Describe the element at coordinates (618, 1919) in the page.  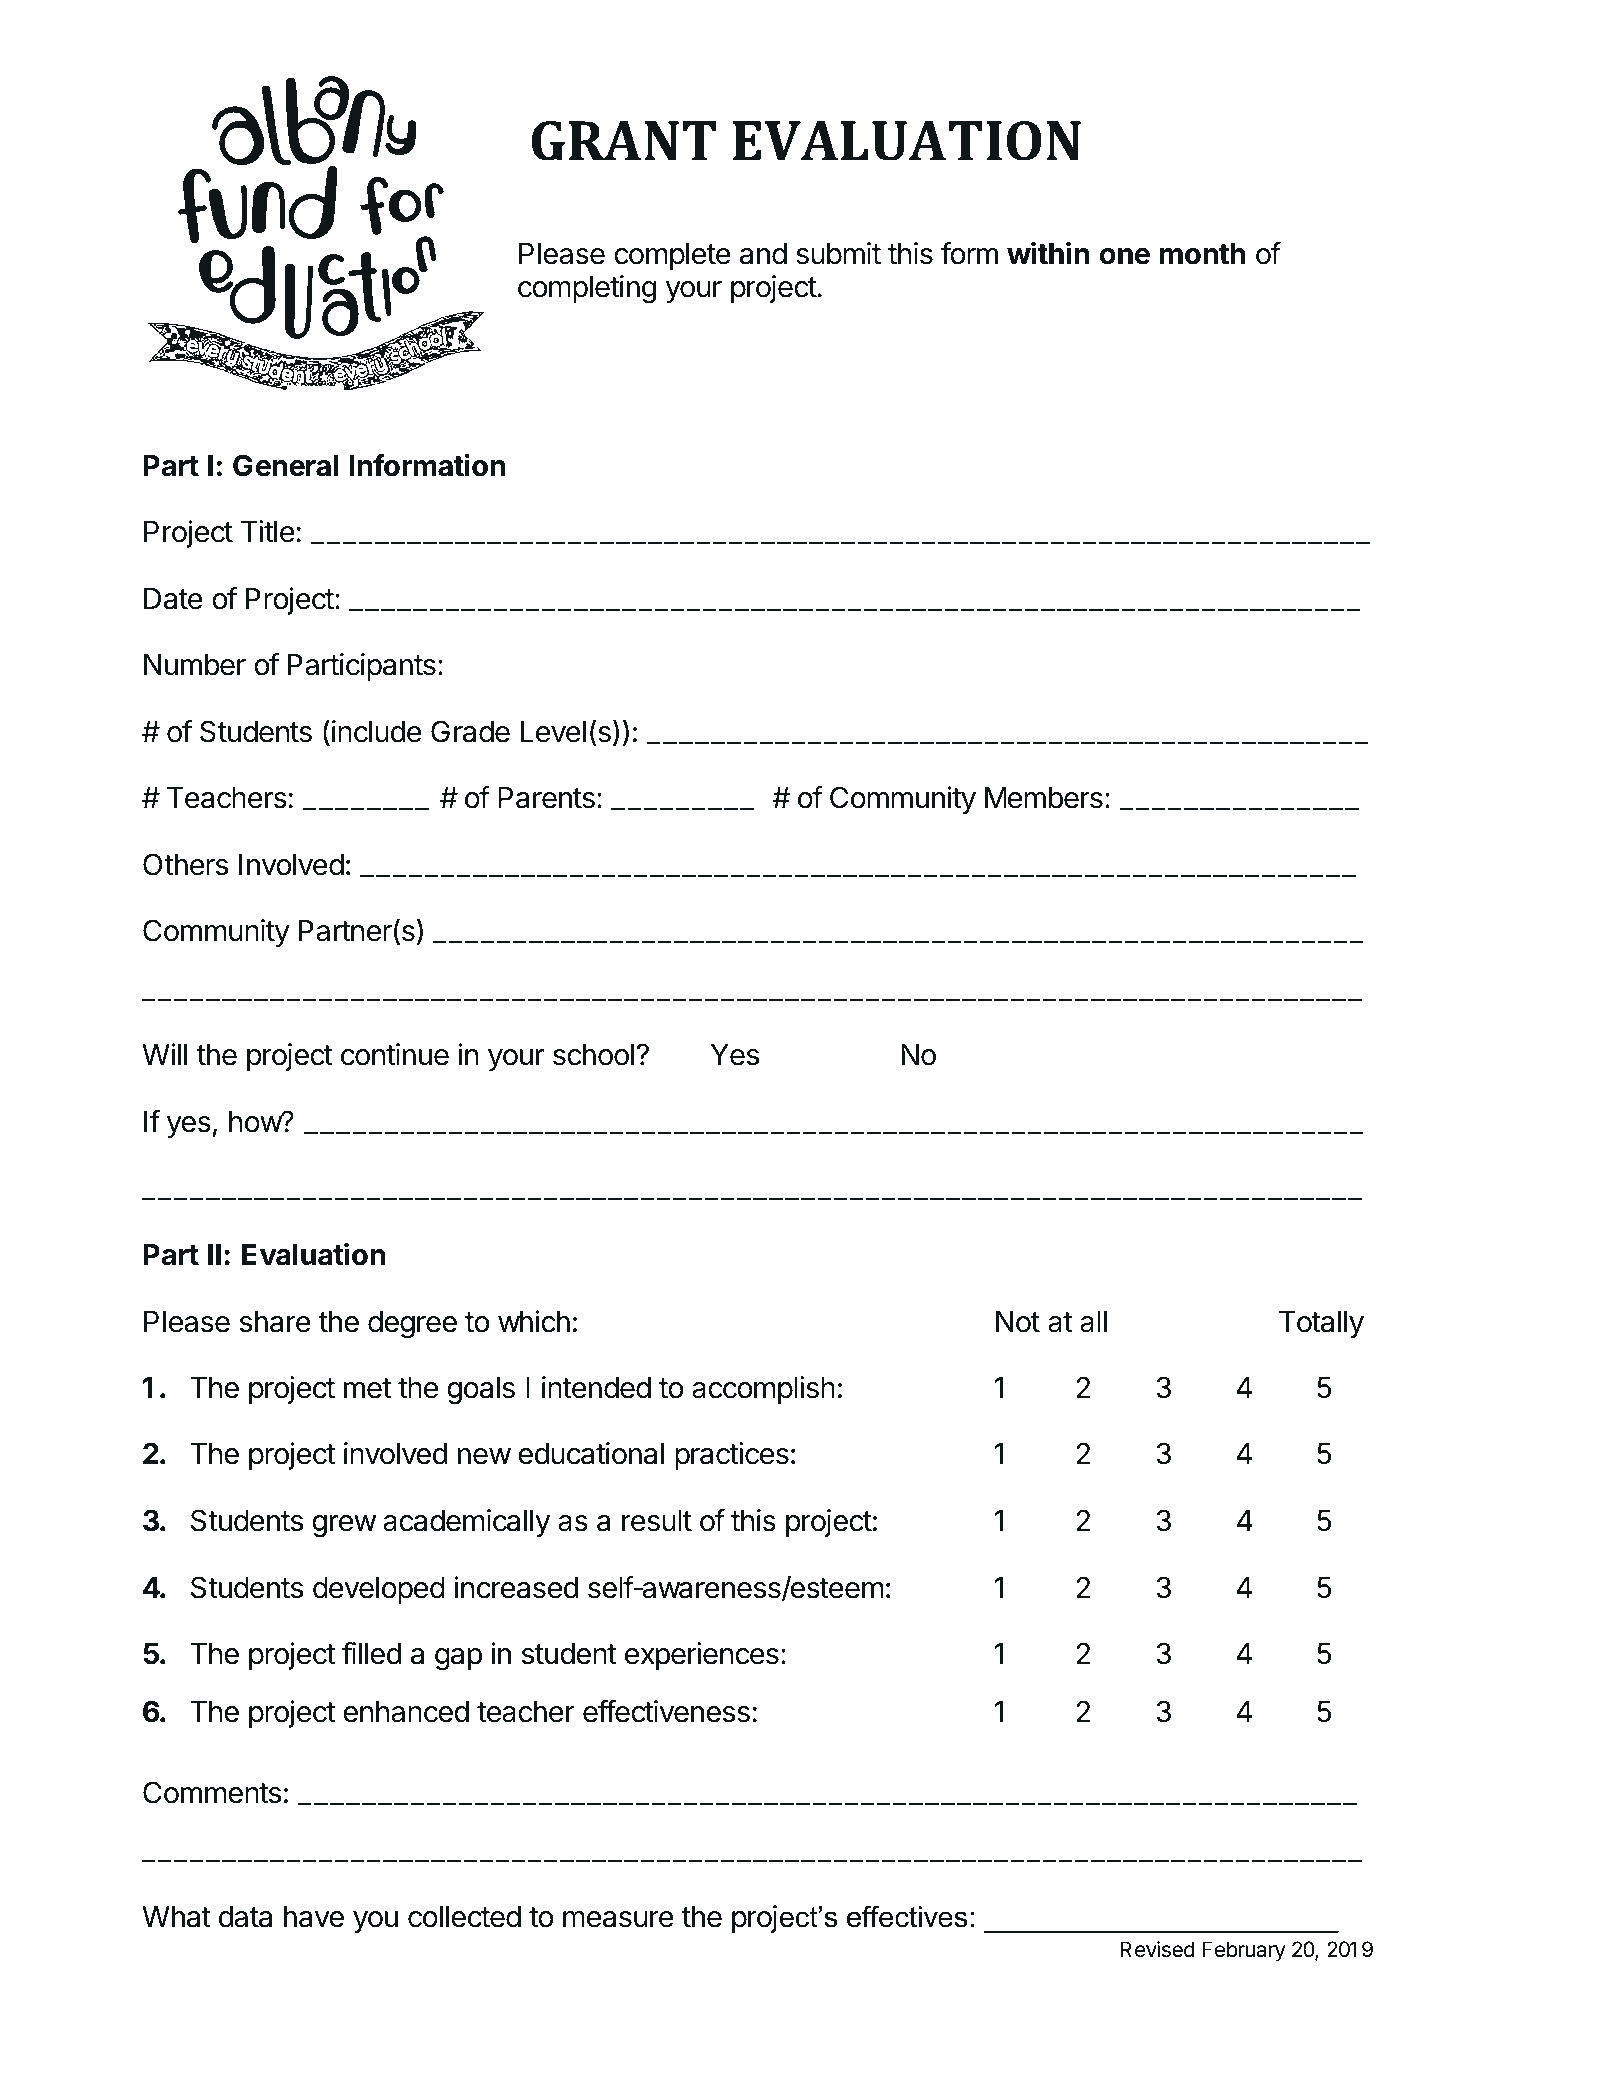
I see `measure` at that location.
